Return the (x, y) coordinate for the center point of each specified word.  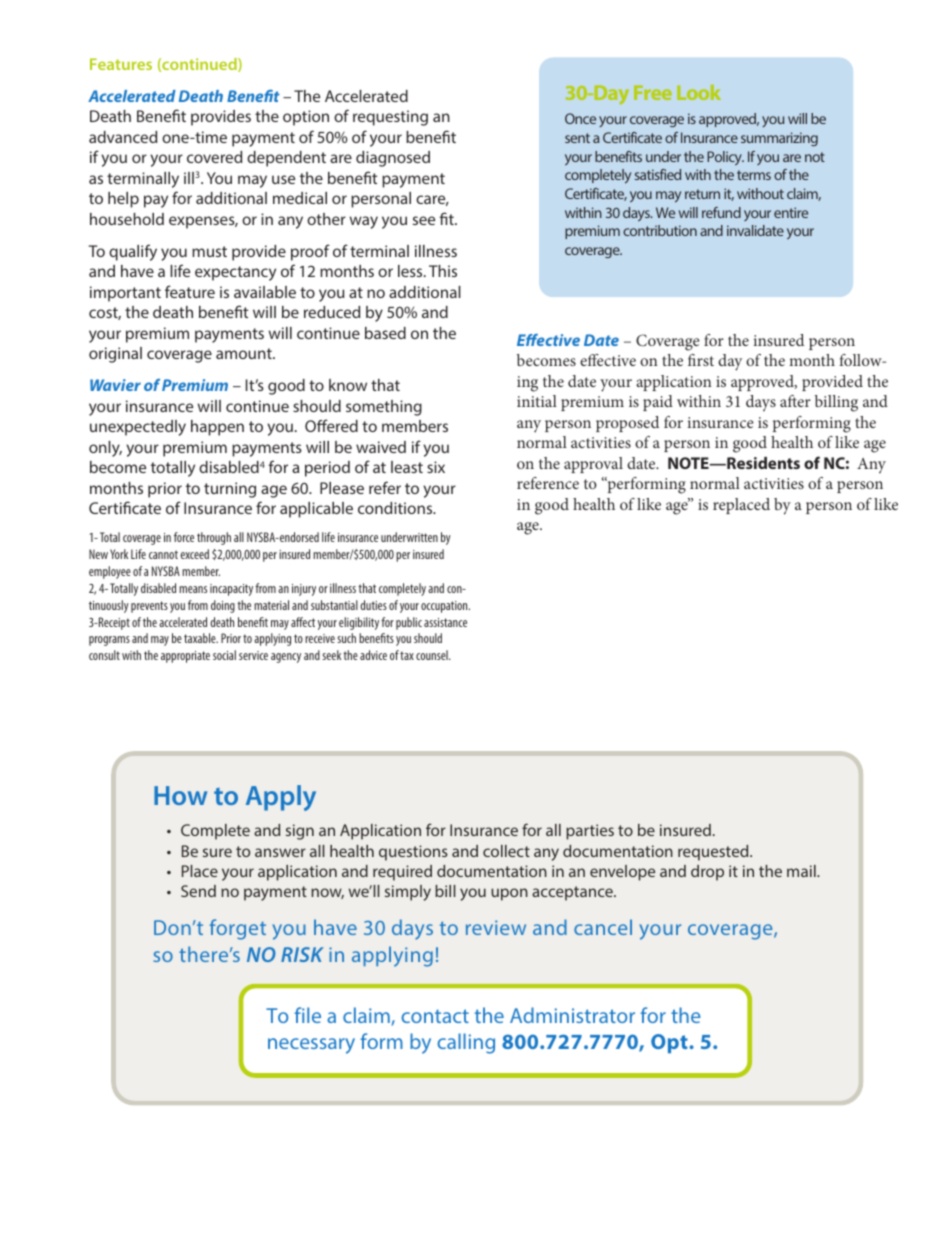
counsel (433, 655)
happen (217, 428)
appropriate (185, 657)
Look (699, 92)
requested (714, 853)
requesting (390, 118)
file (307, 1015)
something (384, 408)
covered (214, 157)
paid (658, 403)
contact (435, 1016)
